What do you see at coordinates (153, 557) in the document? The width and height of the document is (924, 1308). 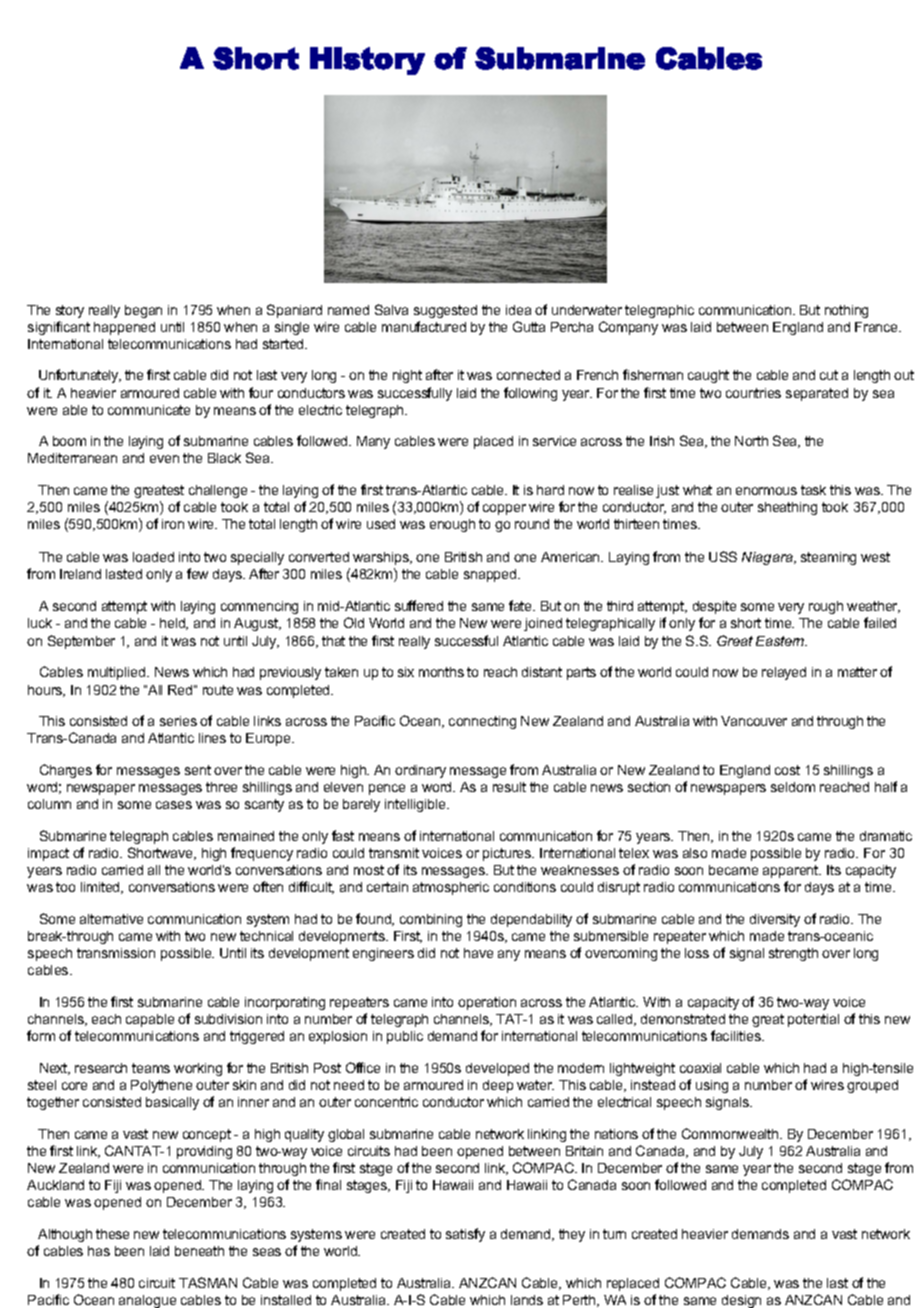 I see `loaded` at bounding box center [153, 557].
